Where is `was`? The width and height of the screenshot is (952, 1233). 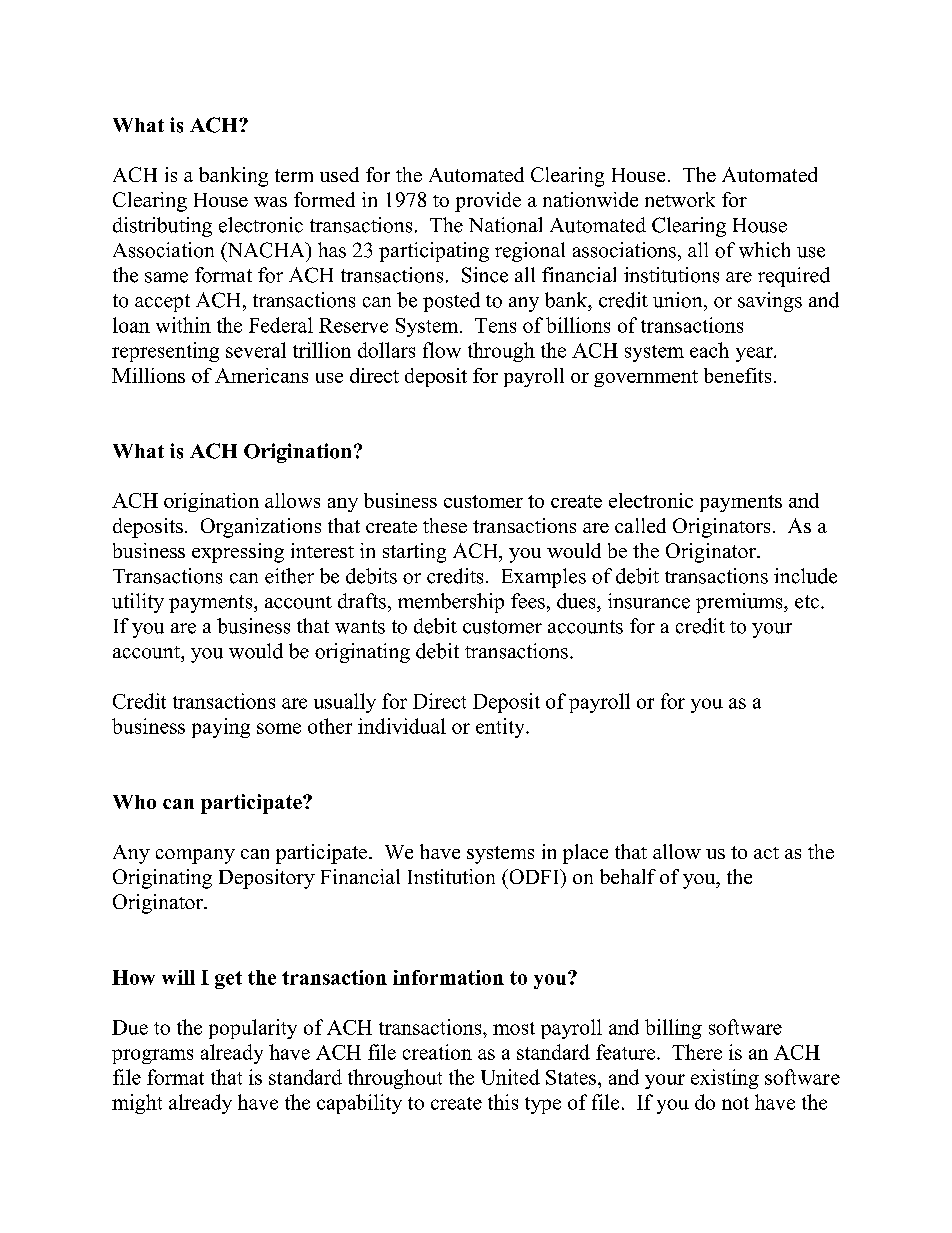 was is located at coordinates (270, 202).
